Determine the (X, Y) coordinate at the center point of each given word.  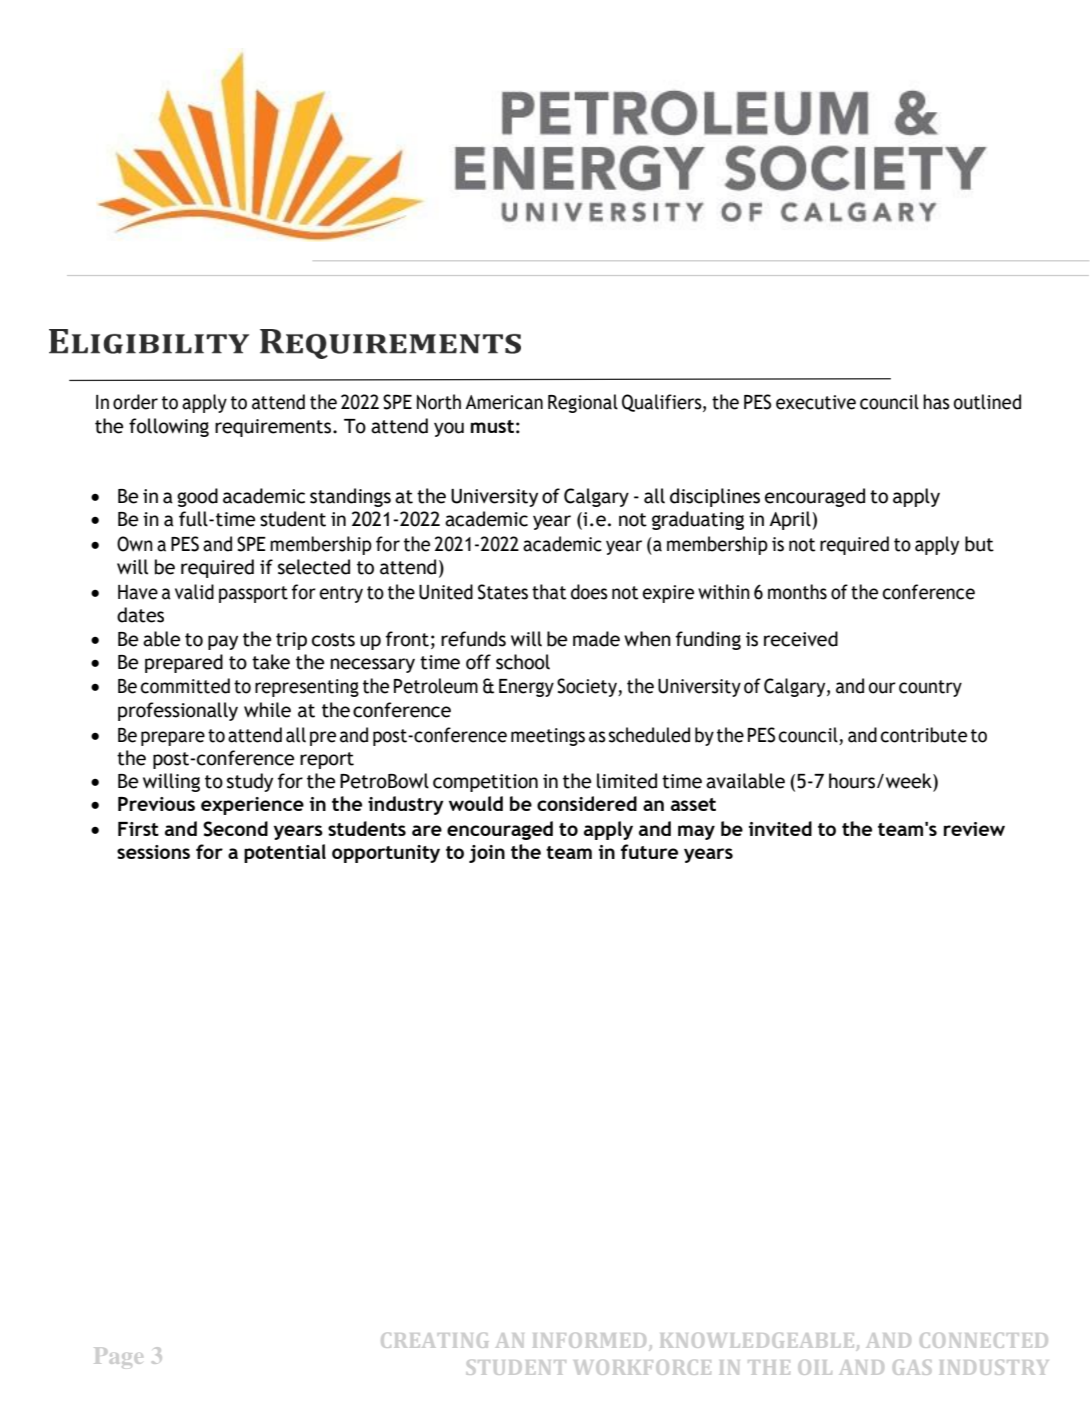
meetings (548, 737)
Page (119, 1358)
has (936, 402)
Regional (583, 403)
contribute (924, 735)
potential (285, 853)
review (974, 829)
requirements (274, 428)
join (487, 854)
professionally (178, 711)
